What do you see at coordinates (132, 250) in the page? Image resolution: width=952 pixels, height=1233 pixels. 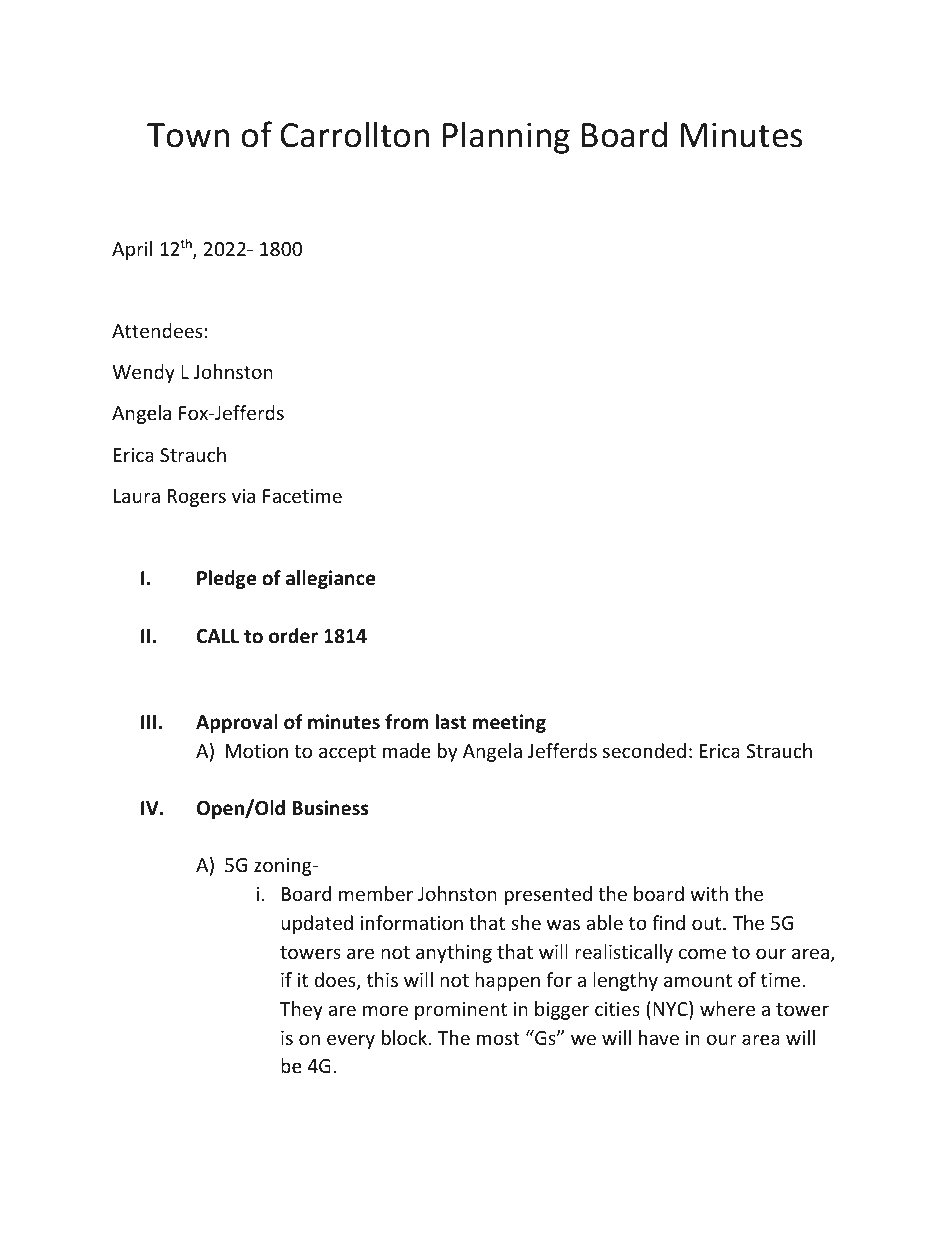 I see `April` at bounding box center [132, 250].
